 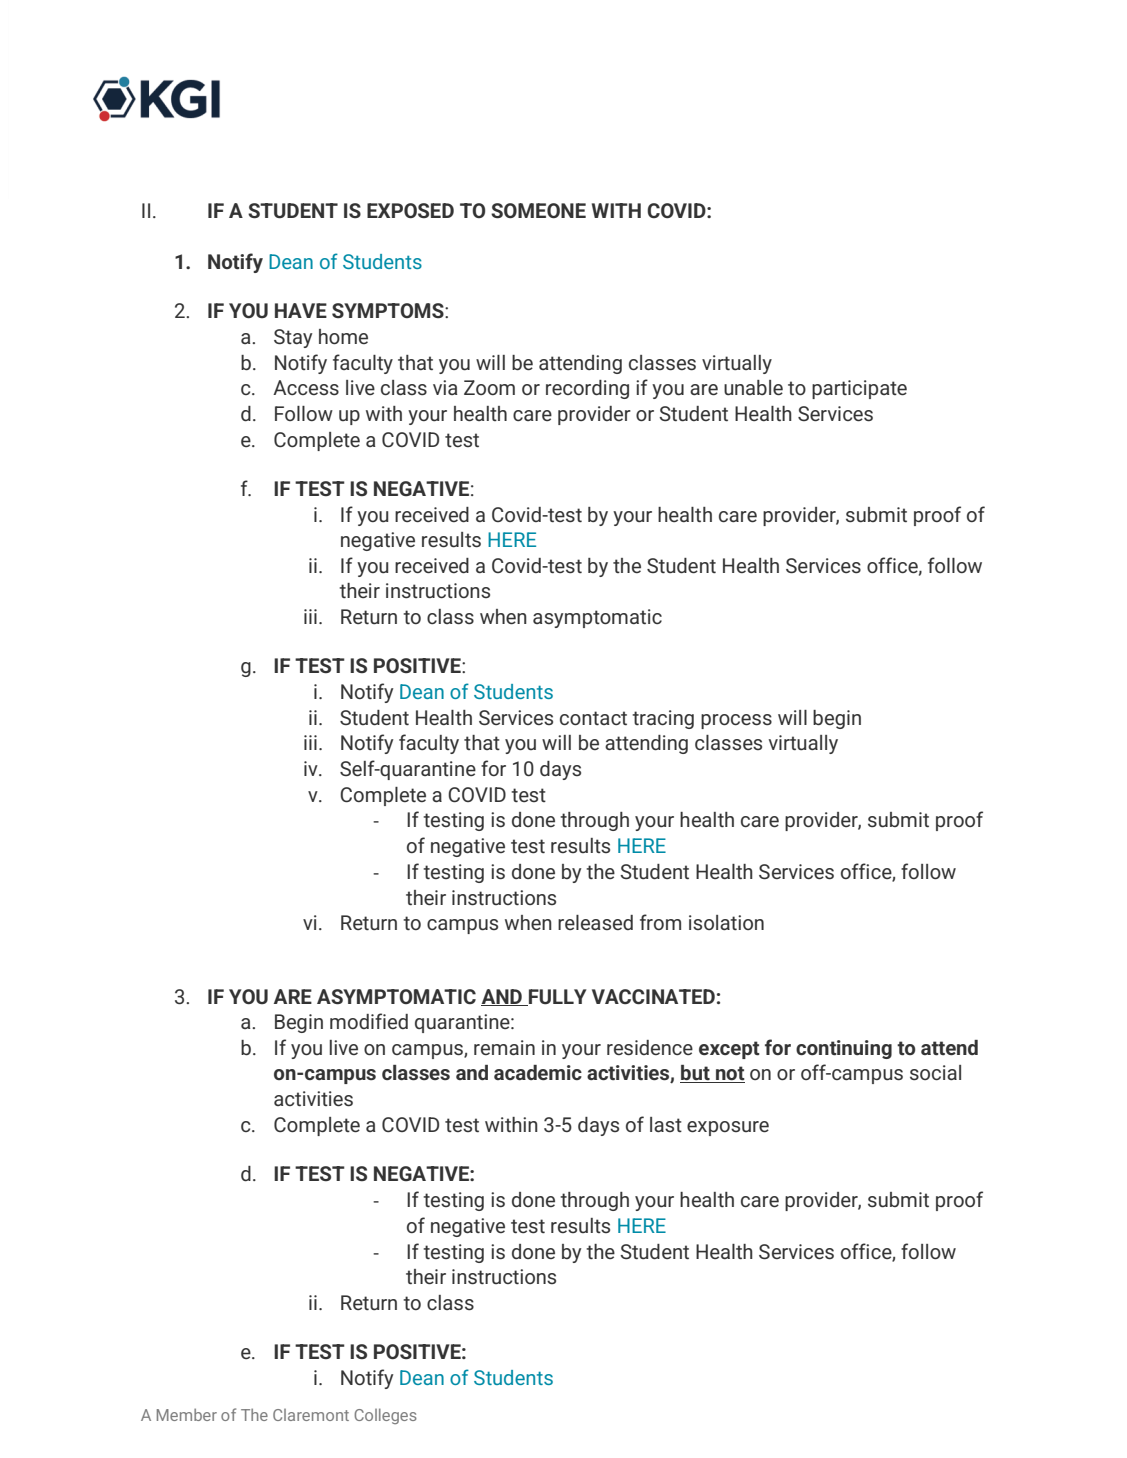 I want to click on Claremont, so click(x=311, y=1415).
